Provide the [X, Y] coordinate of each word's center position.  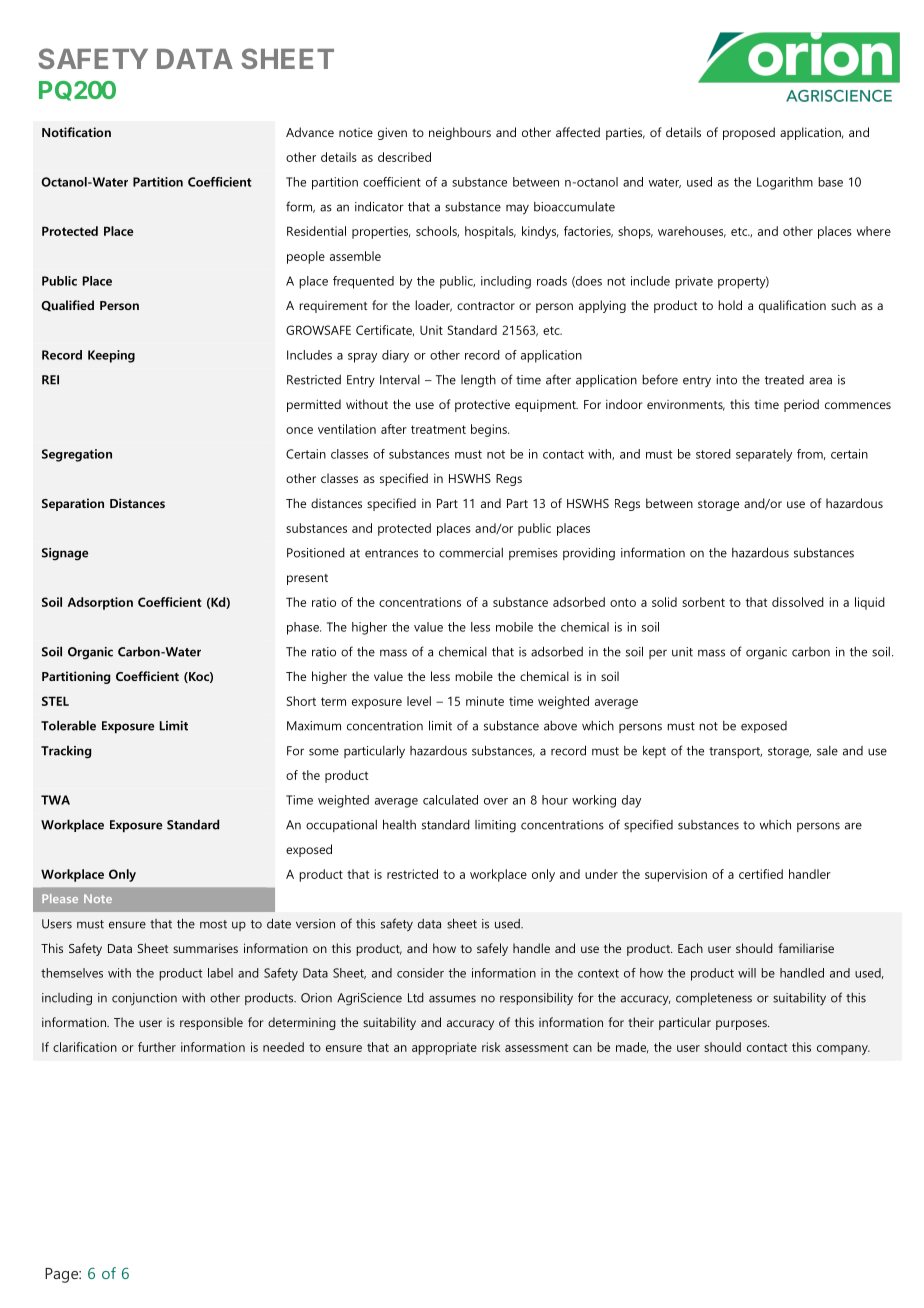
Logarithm [785, 183]
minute [485, 701]
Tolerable [68, 725]
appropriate [444, 1048]
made [632, 1047]
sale [827, 751]
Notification [76, 132]
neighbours [460, 133]
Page [62, 1275]
